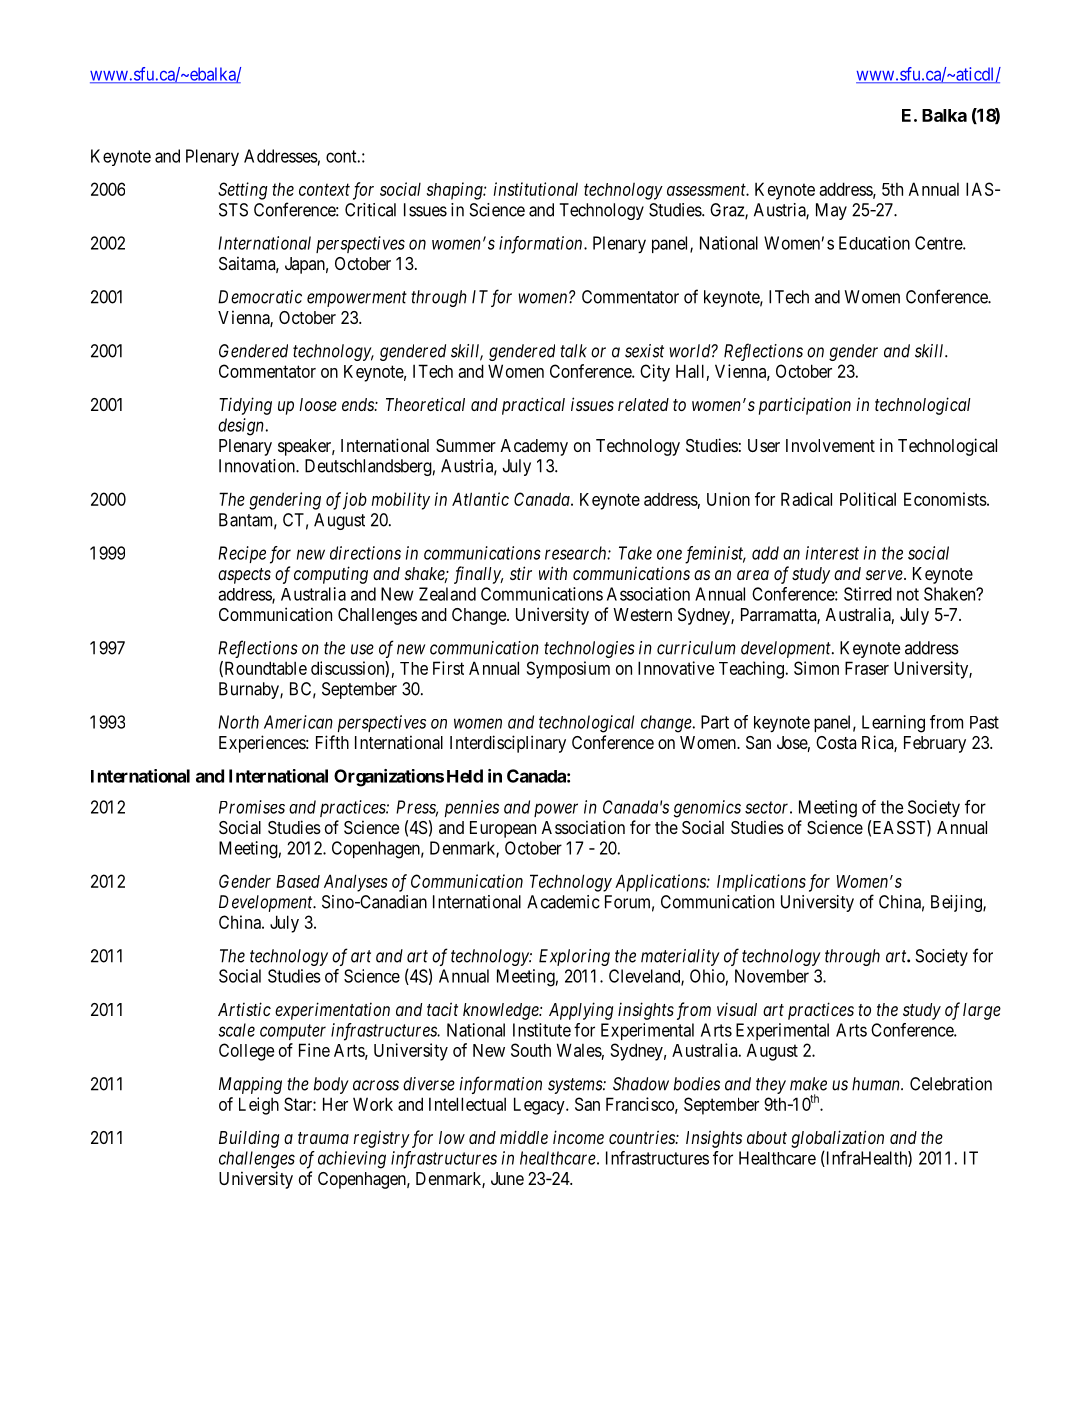 The image size is (1090, 1411). Describe the element at coordinates (868, 499) in the document. I see `Political` at that location.
